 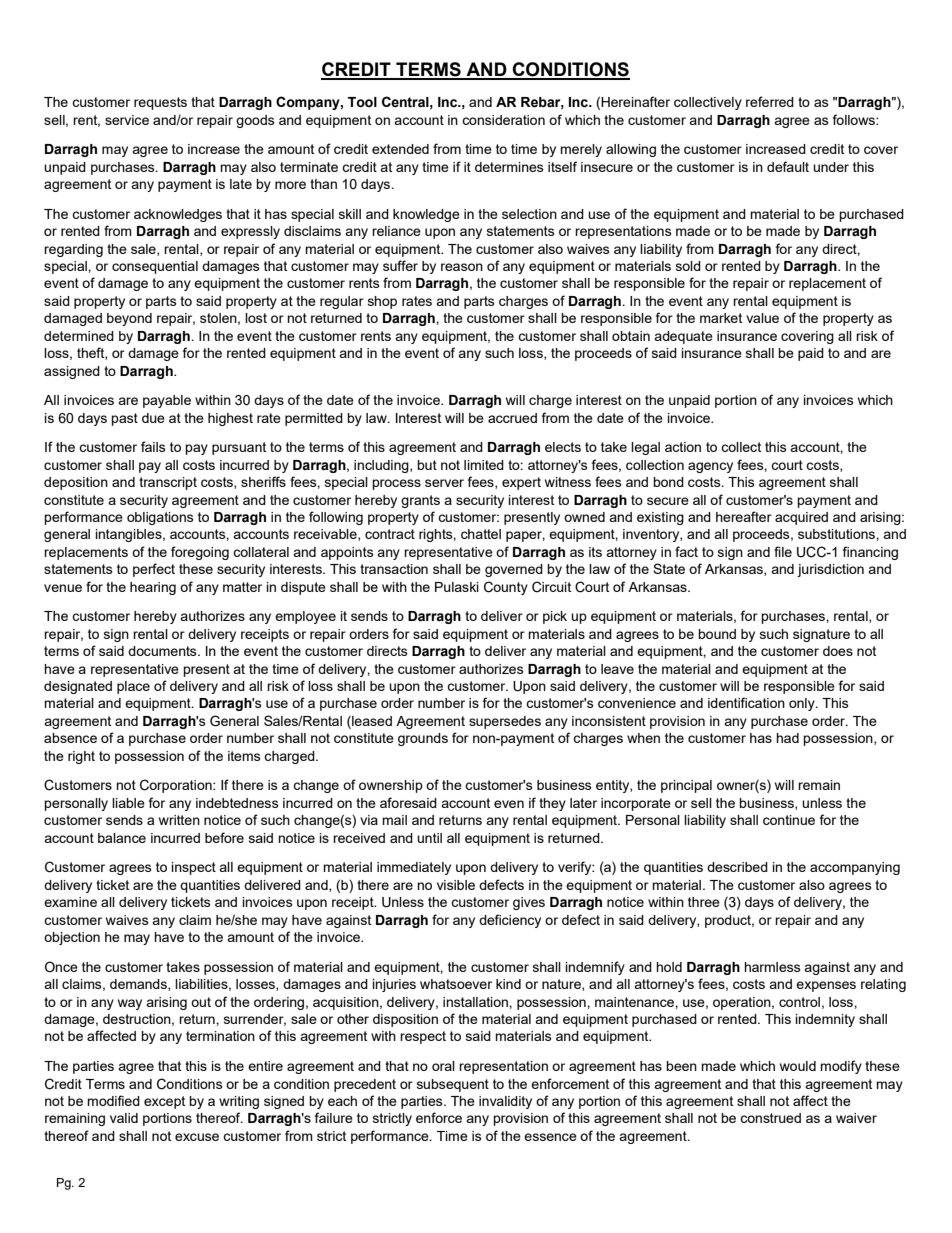 What do you see at coordinates (127, 120) in the screenshot?
I see `service` at bounding box center [127, 120].
